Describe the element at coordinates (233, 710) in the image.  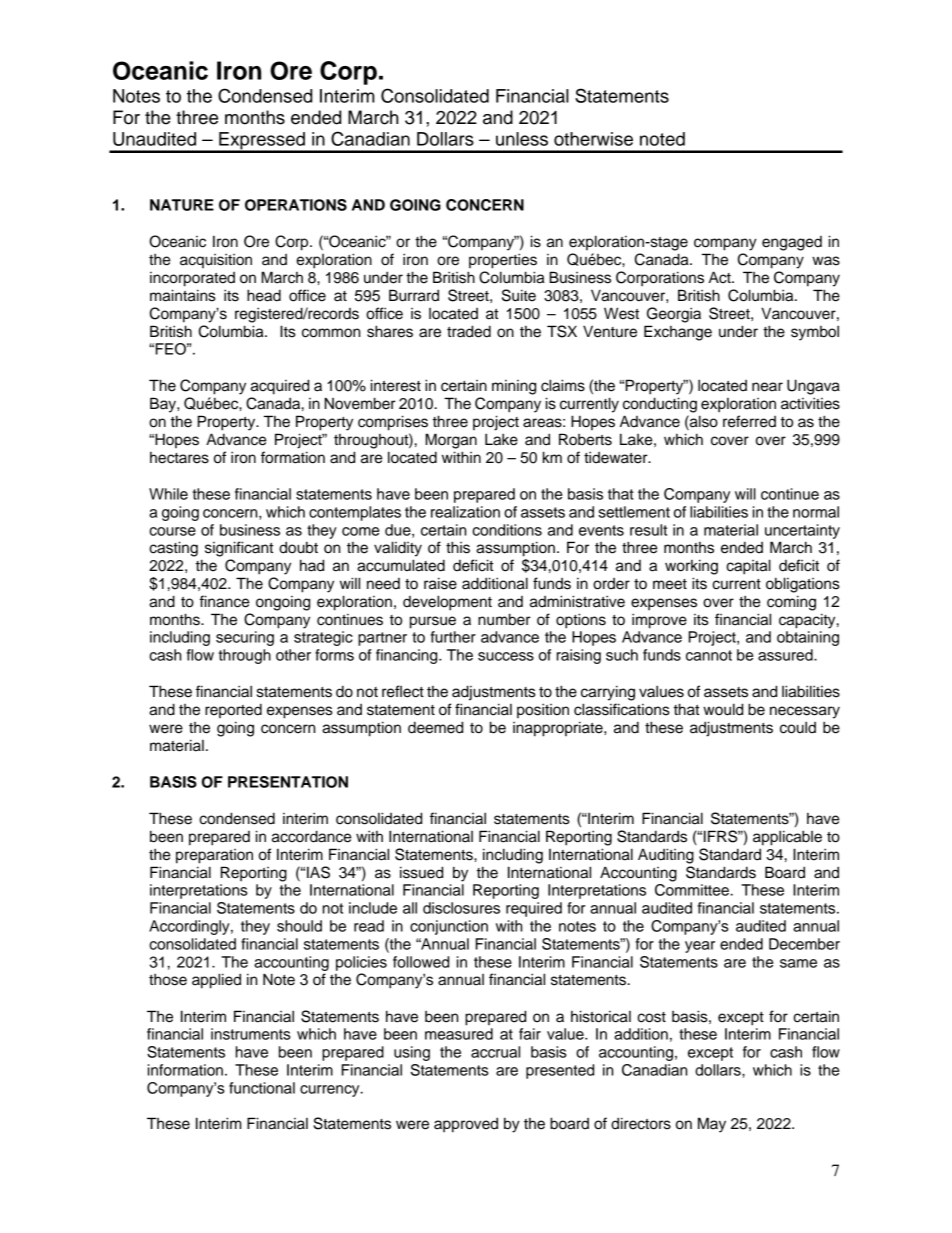
I see `reported` at that location.
